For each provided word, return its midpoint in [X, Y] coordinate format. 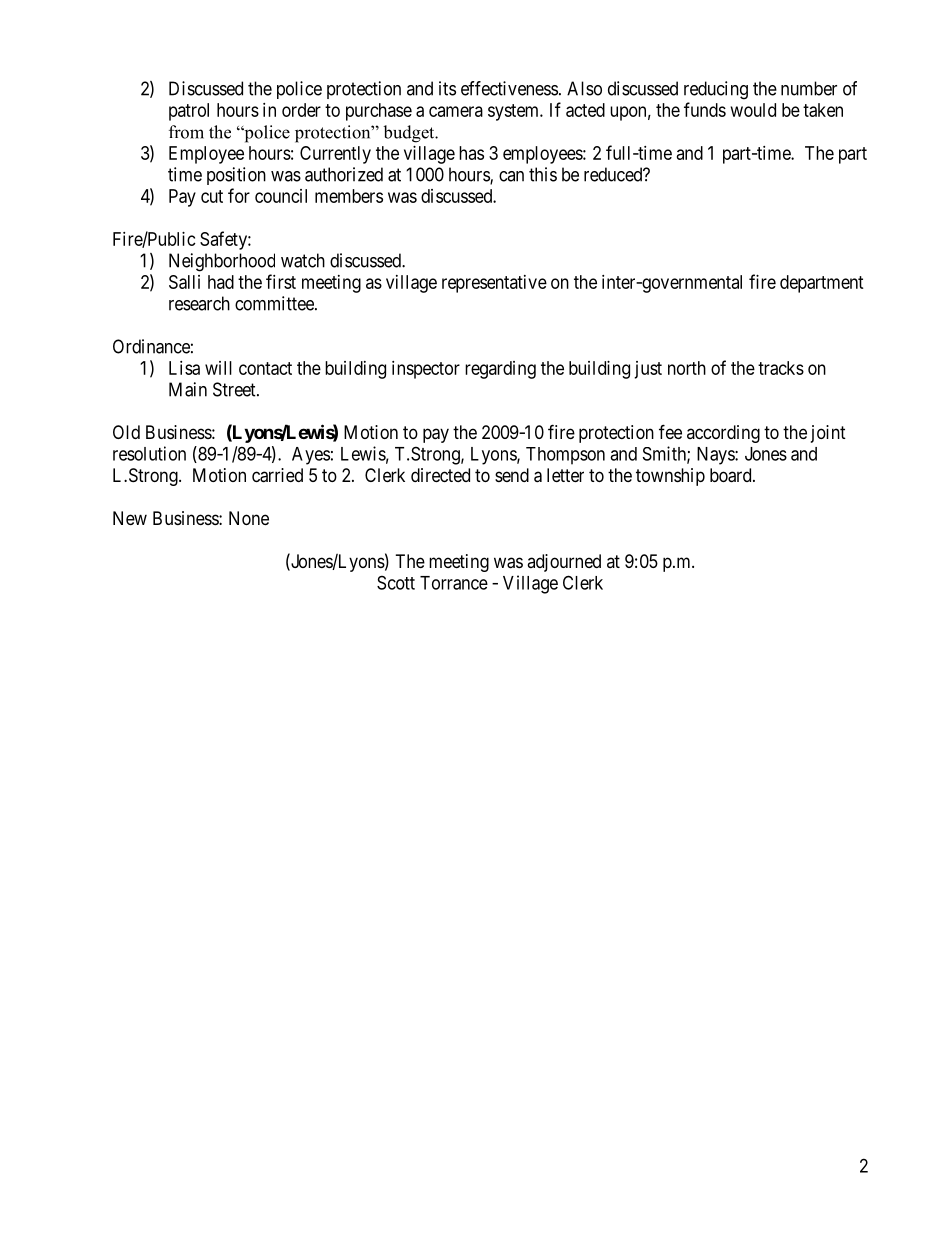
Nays [716, 456]
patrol [189, 112]
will [218, 368]
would [753, 110]
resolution [149, 453]
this [543, 174]
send [512, 475]
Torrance [454, 583]
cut [212, 196]
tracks [781, 368]
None [249, 518]
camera [456, 111]
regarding [500, 370]
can [511, 176]
